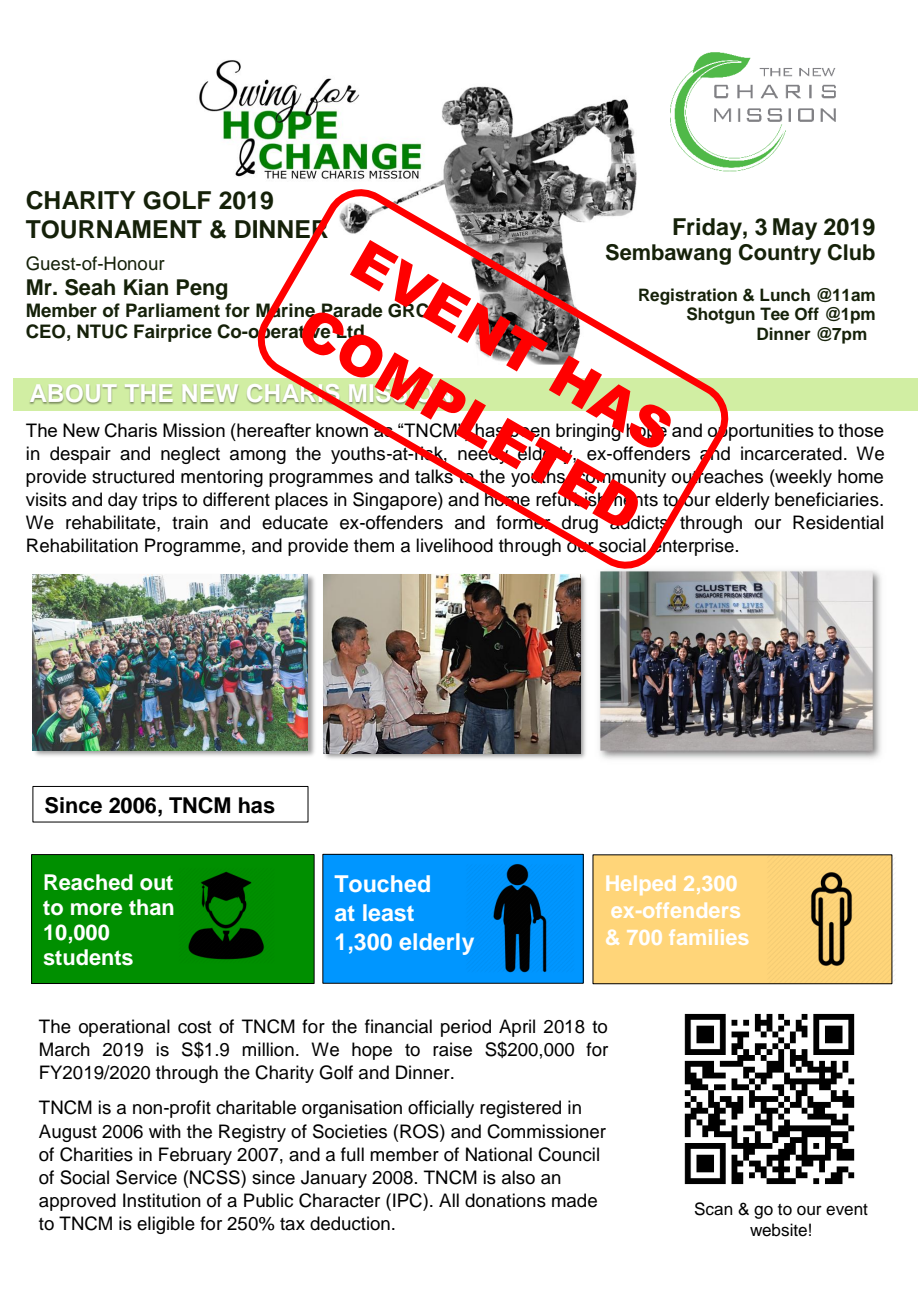  I want to click on Registration, so click(688, 296).
